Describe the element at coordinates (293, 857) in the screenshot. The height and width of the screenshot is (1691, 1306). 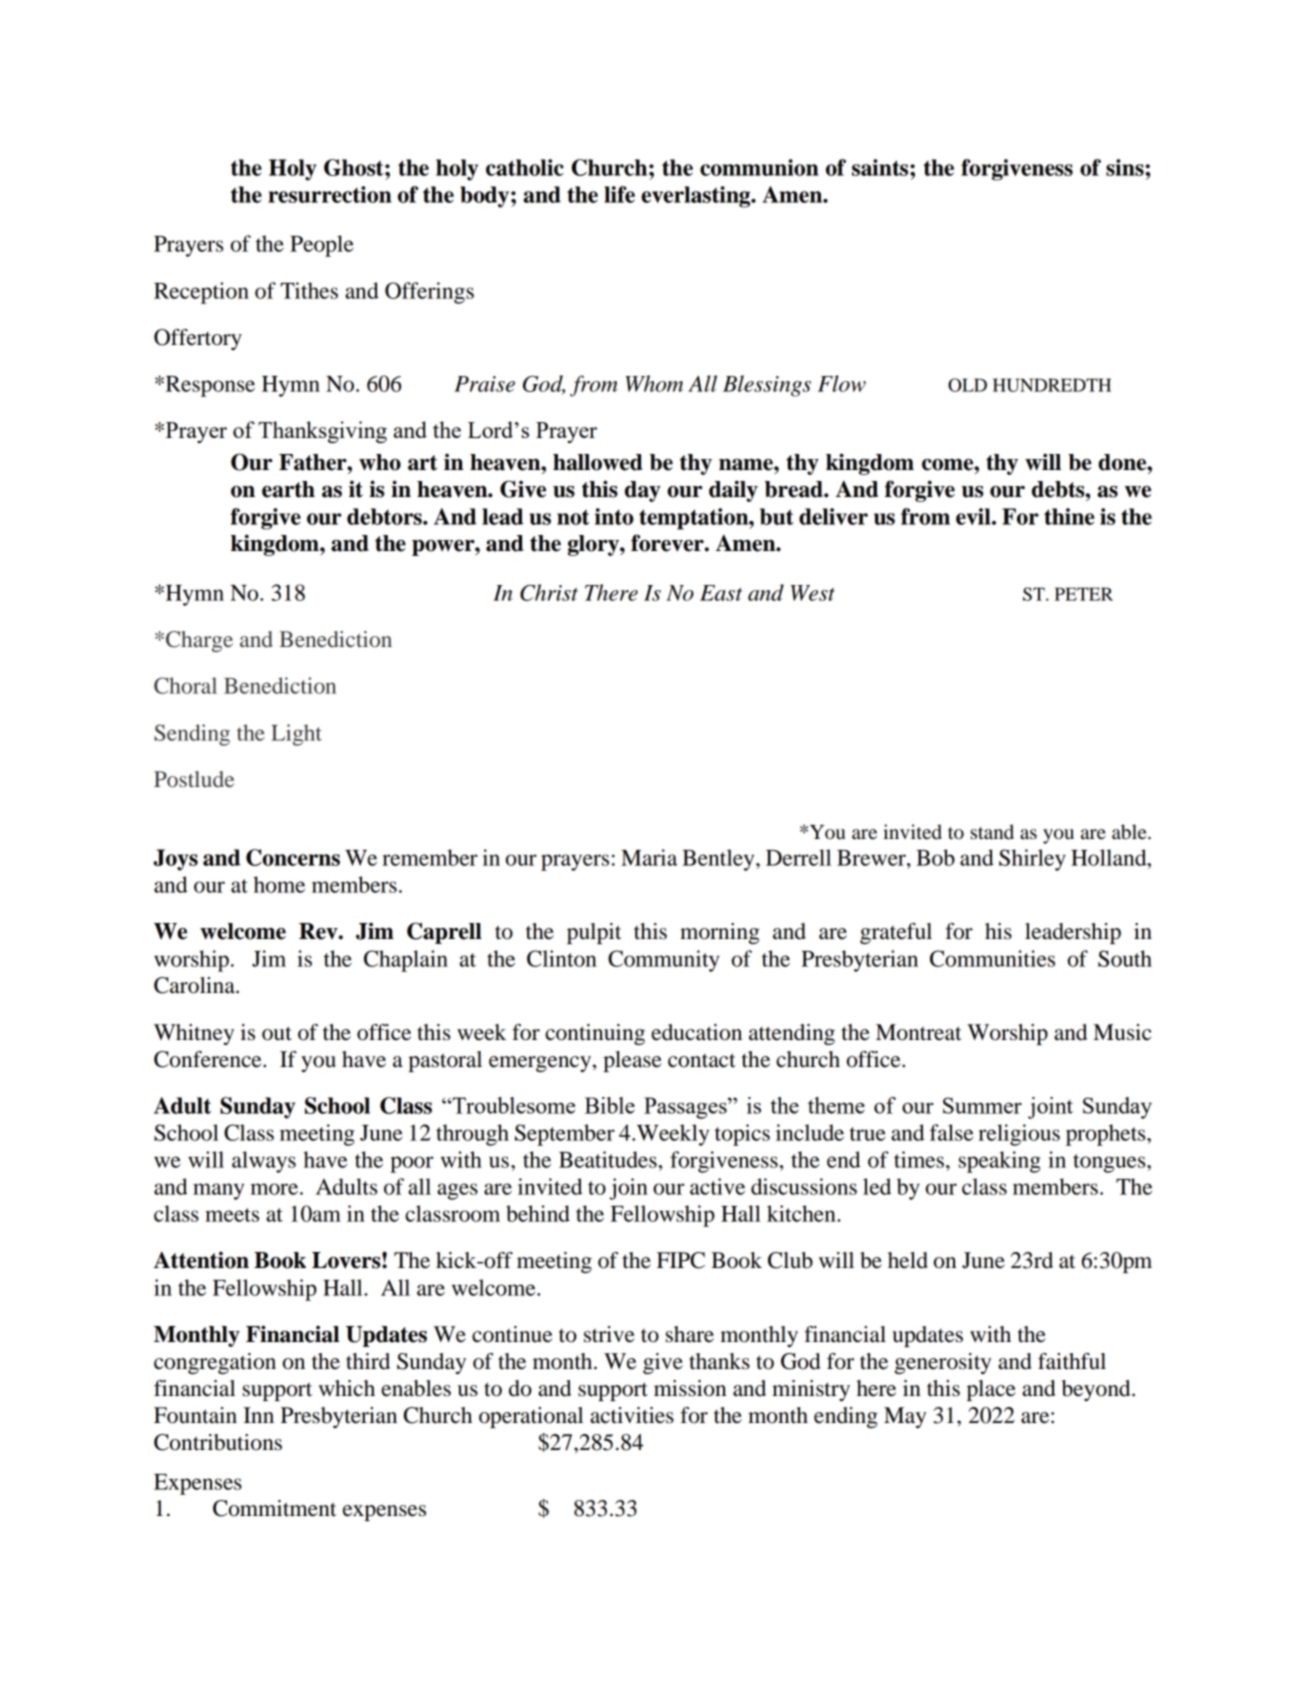
I see `Concerns` at that location.
